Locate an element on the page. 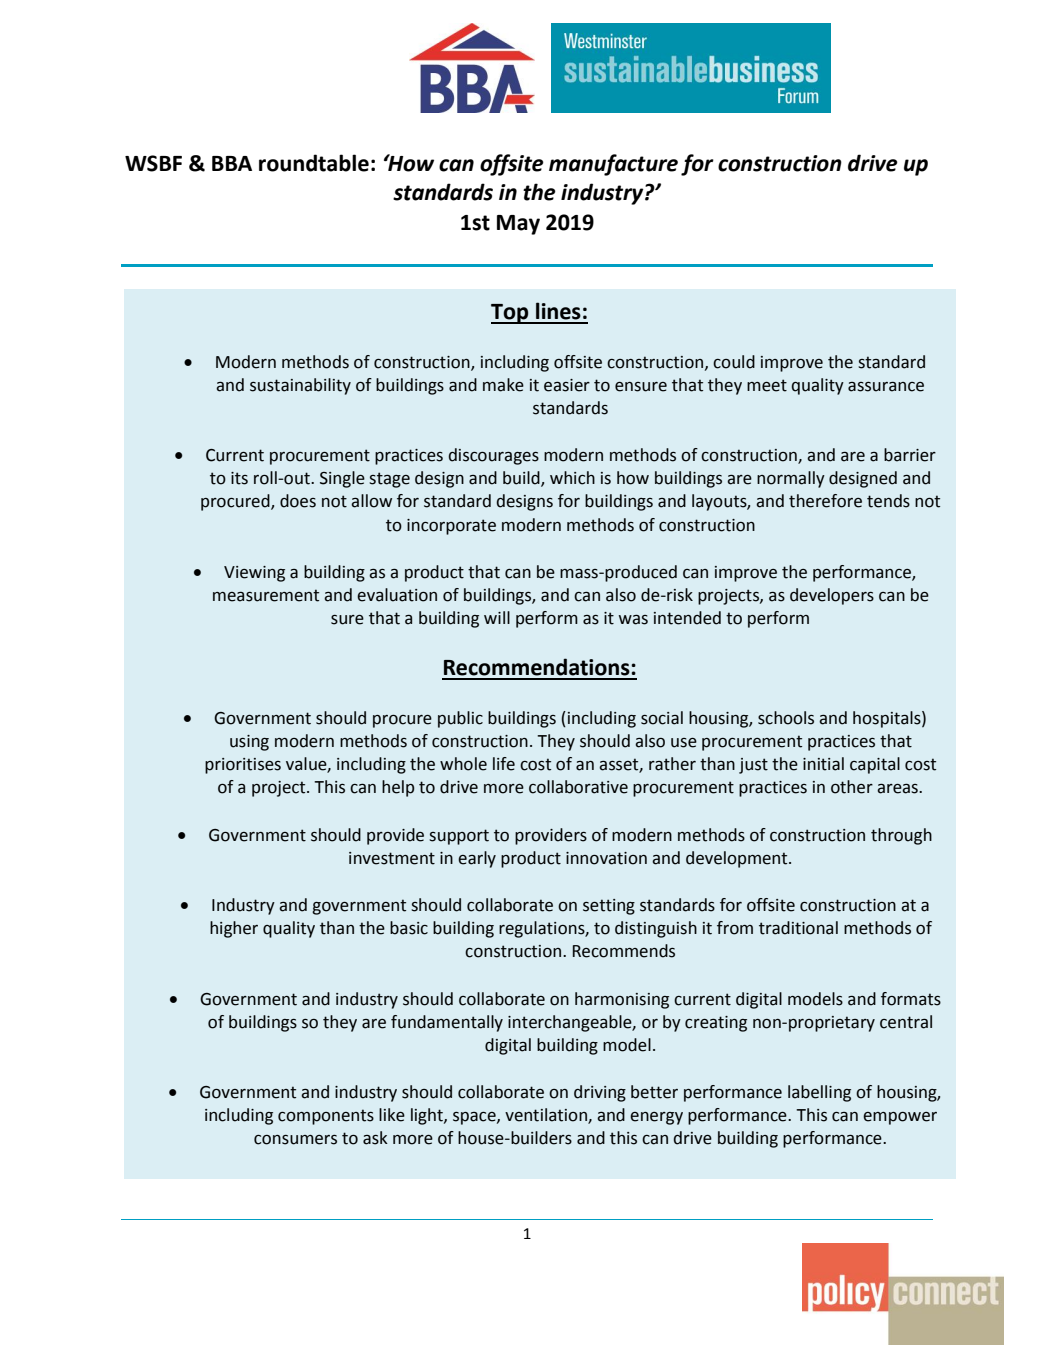 The width and height of the page is (1054, 1364). traditional is located at coordinates (798, 928).
